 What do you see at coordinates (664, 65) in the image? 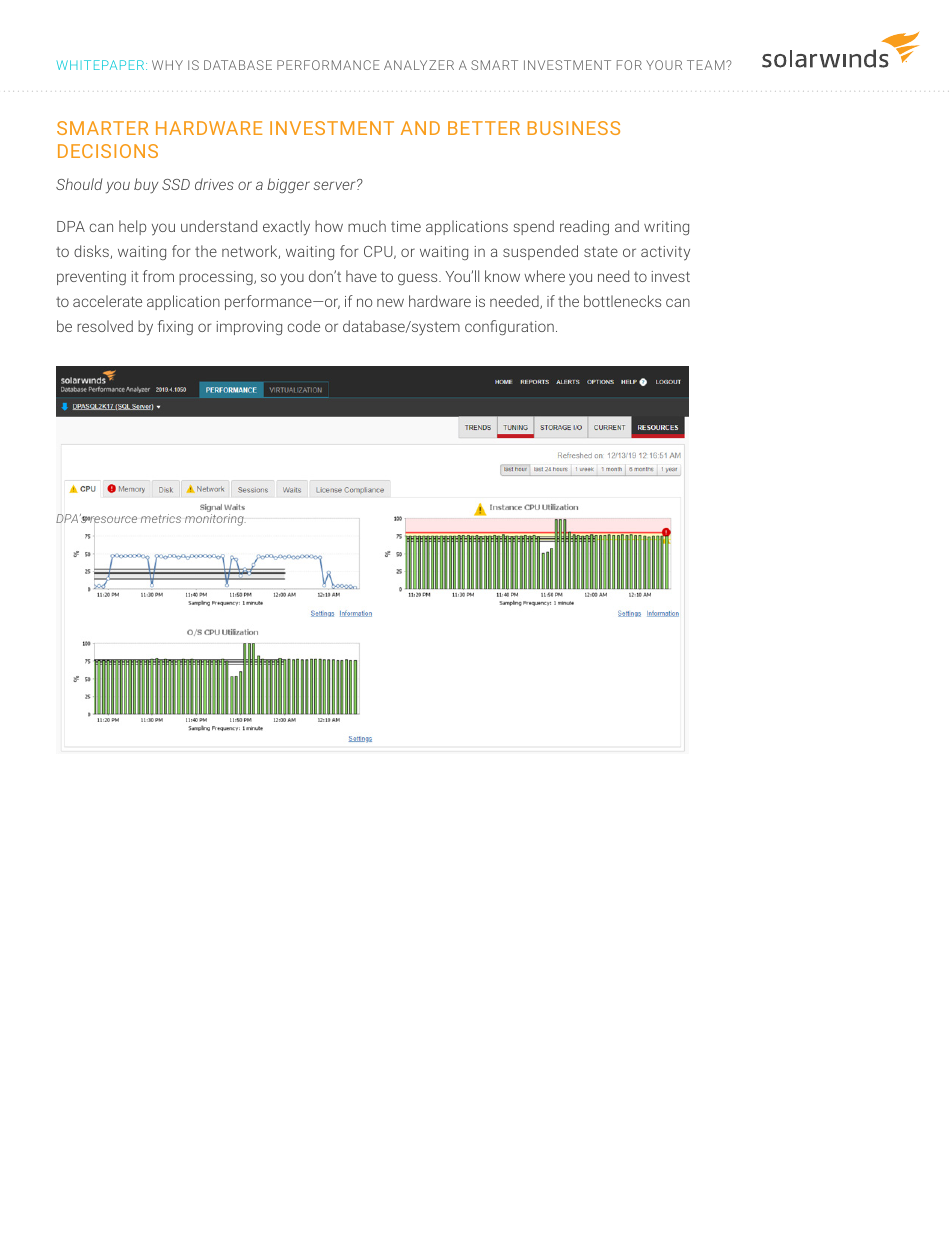
I see `YOUR` at bounding box center [664, 65].
